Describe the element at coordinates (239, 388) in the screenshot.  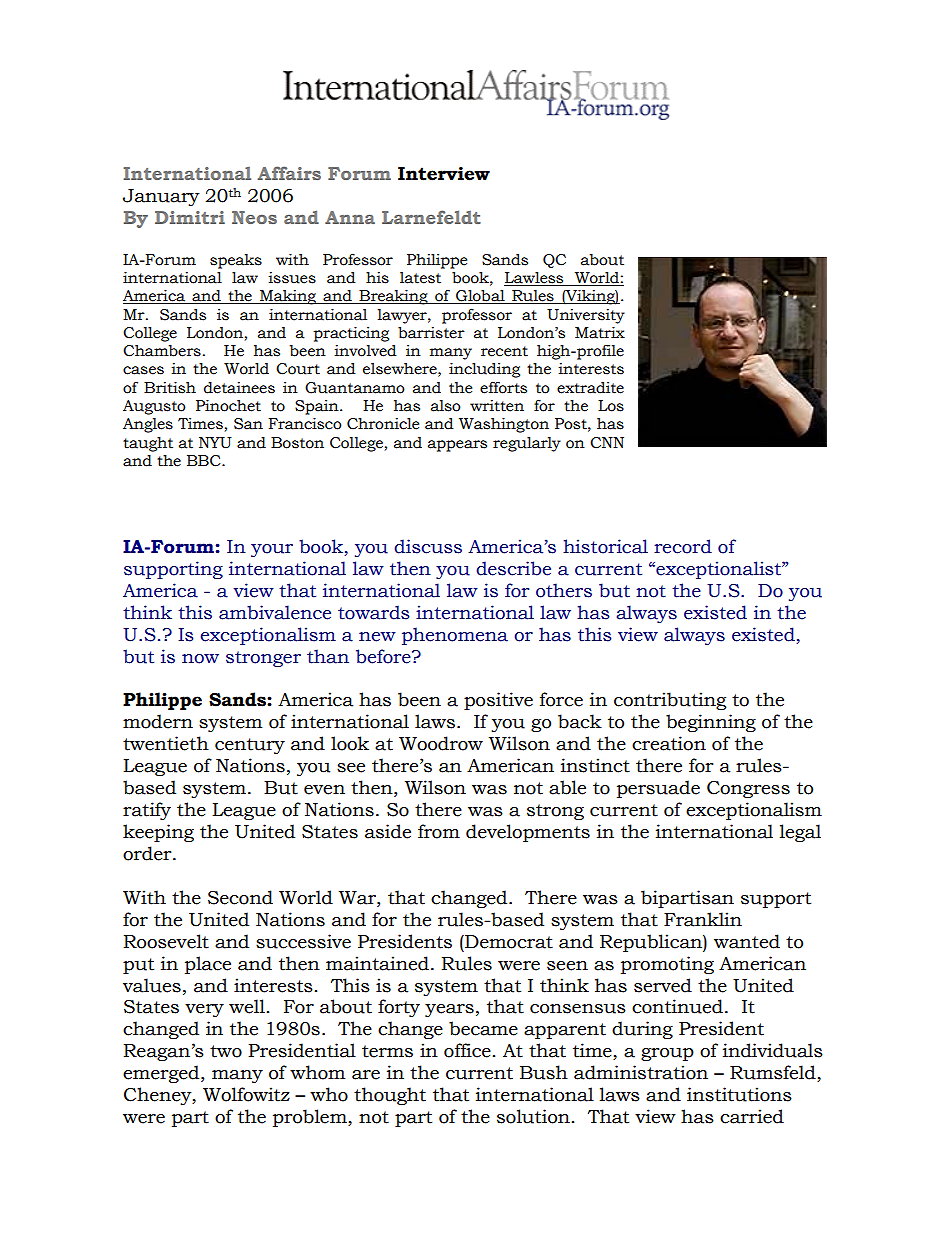
I see `detainees` at that location.
